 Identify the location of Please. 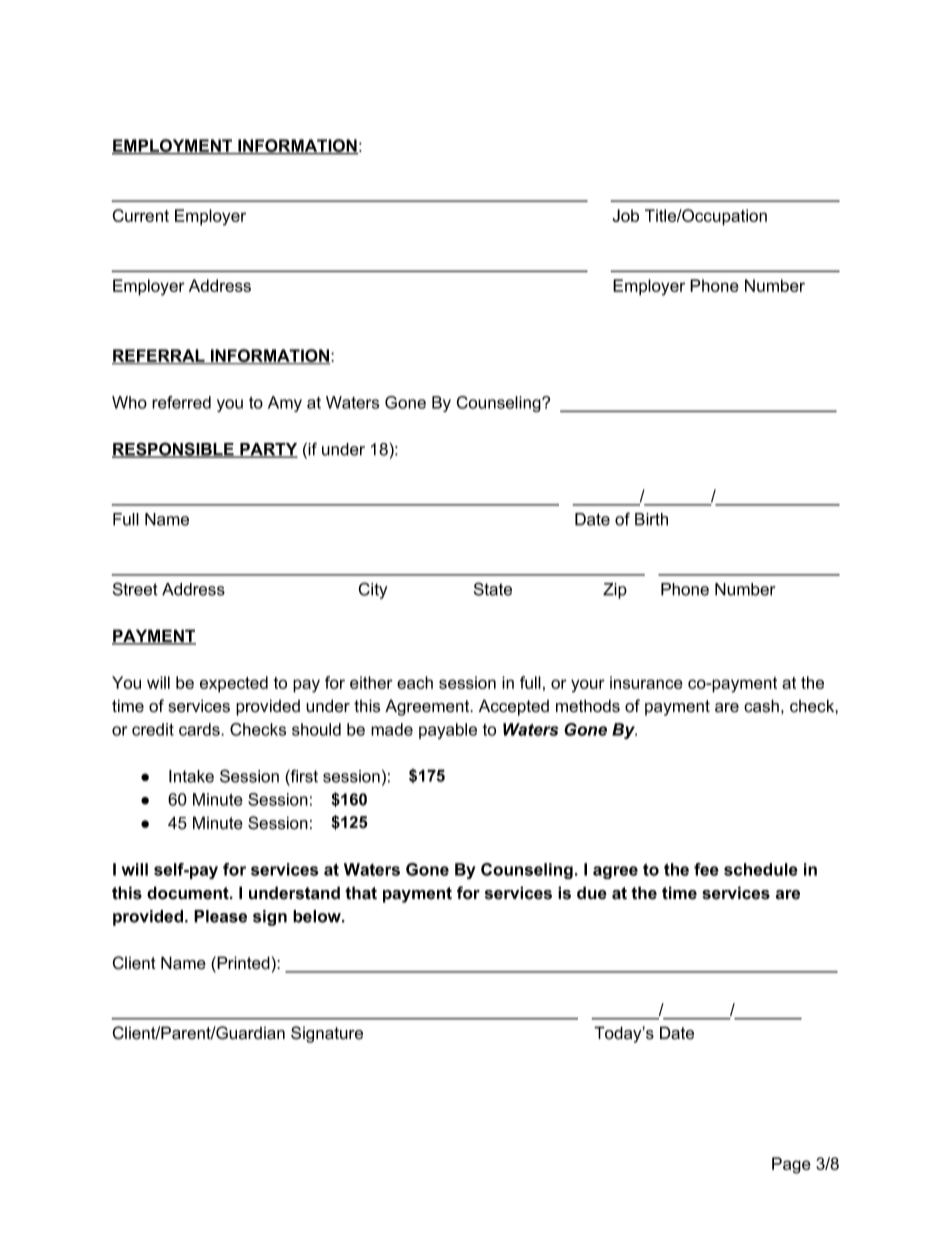
(220, 916).
